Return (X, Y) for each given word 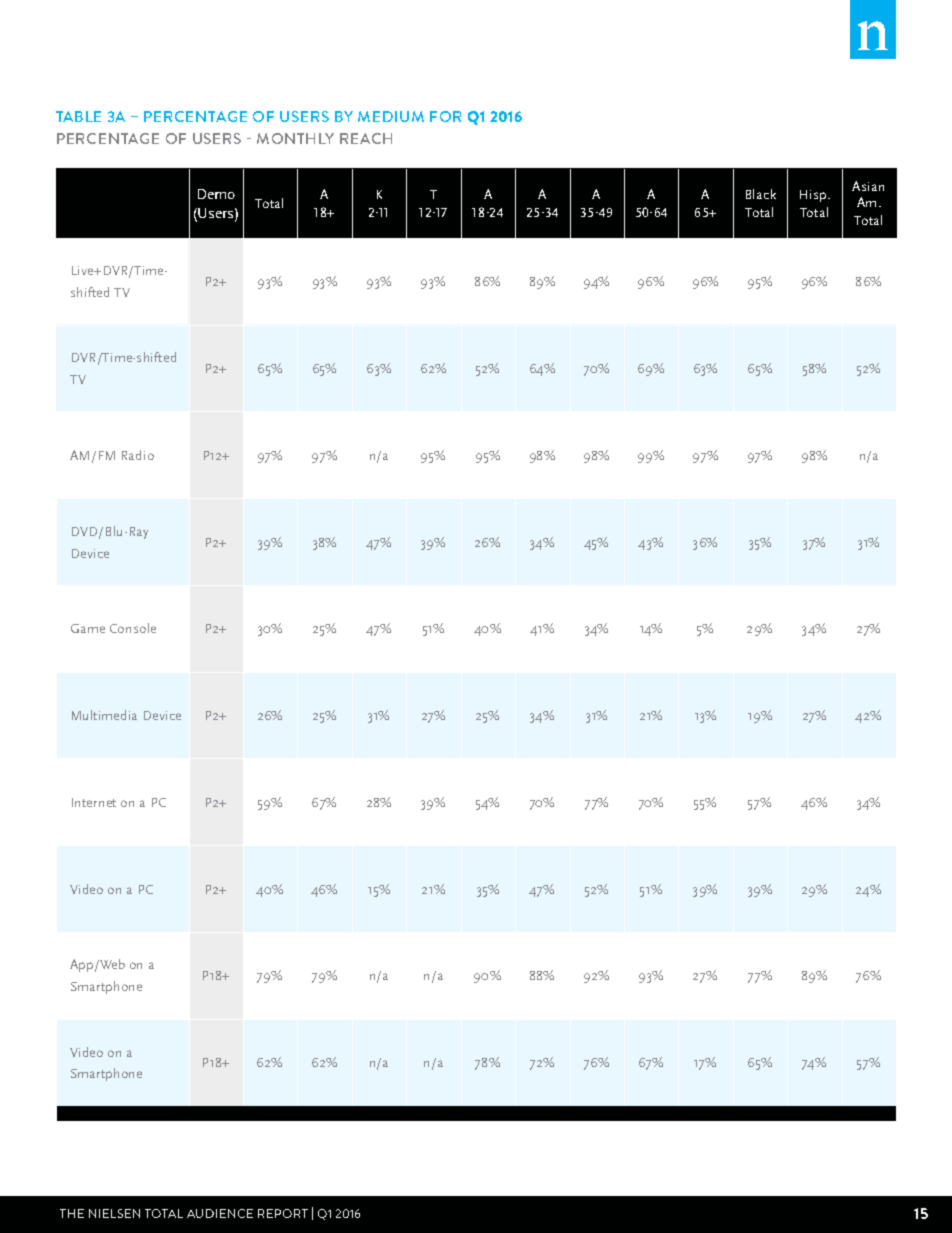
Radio (138, 455)
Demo (216, 194)
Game (88, 628)
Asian (868, 186)
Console (133, 628)
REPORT (283, 1213)
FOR (445, 116)
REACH (366, 138)
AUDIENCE (220, 1213)
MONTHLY (295, 138)
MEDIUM (391, 116)
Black (761, 194)
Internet (94, 802)
